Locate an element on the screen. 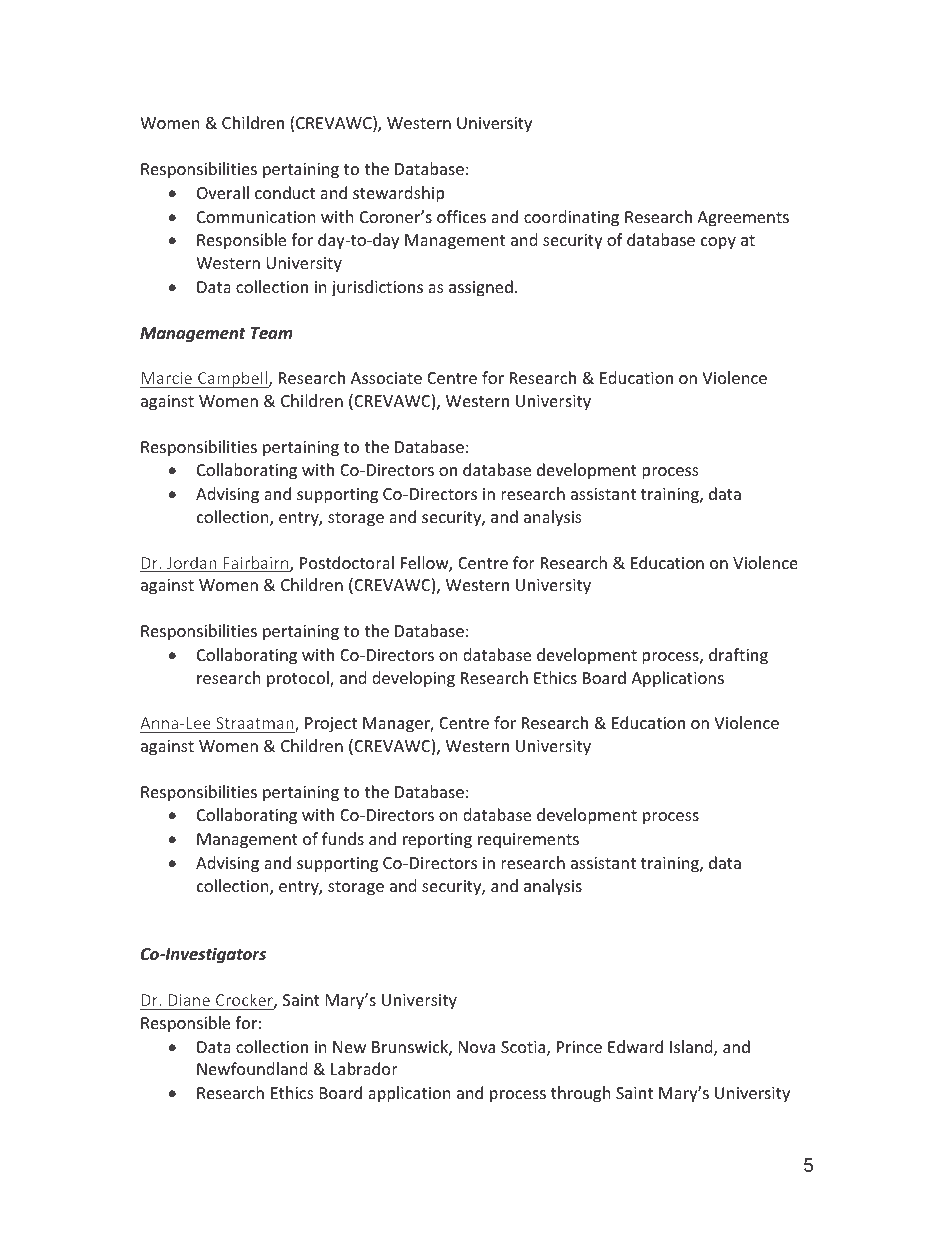  copy is located at coordinates (718, 243).
